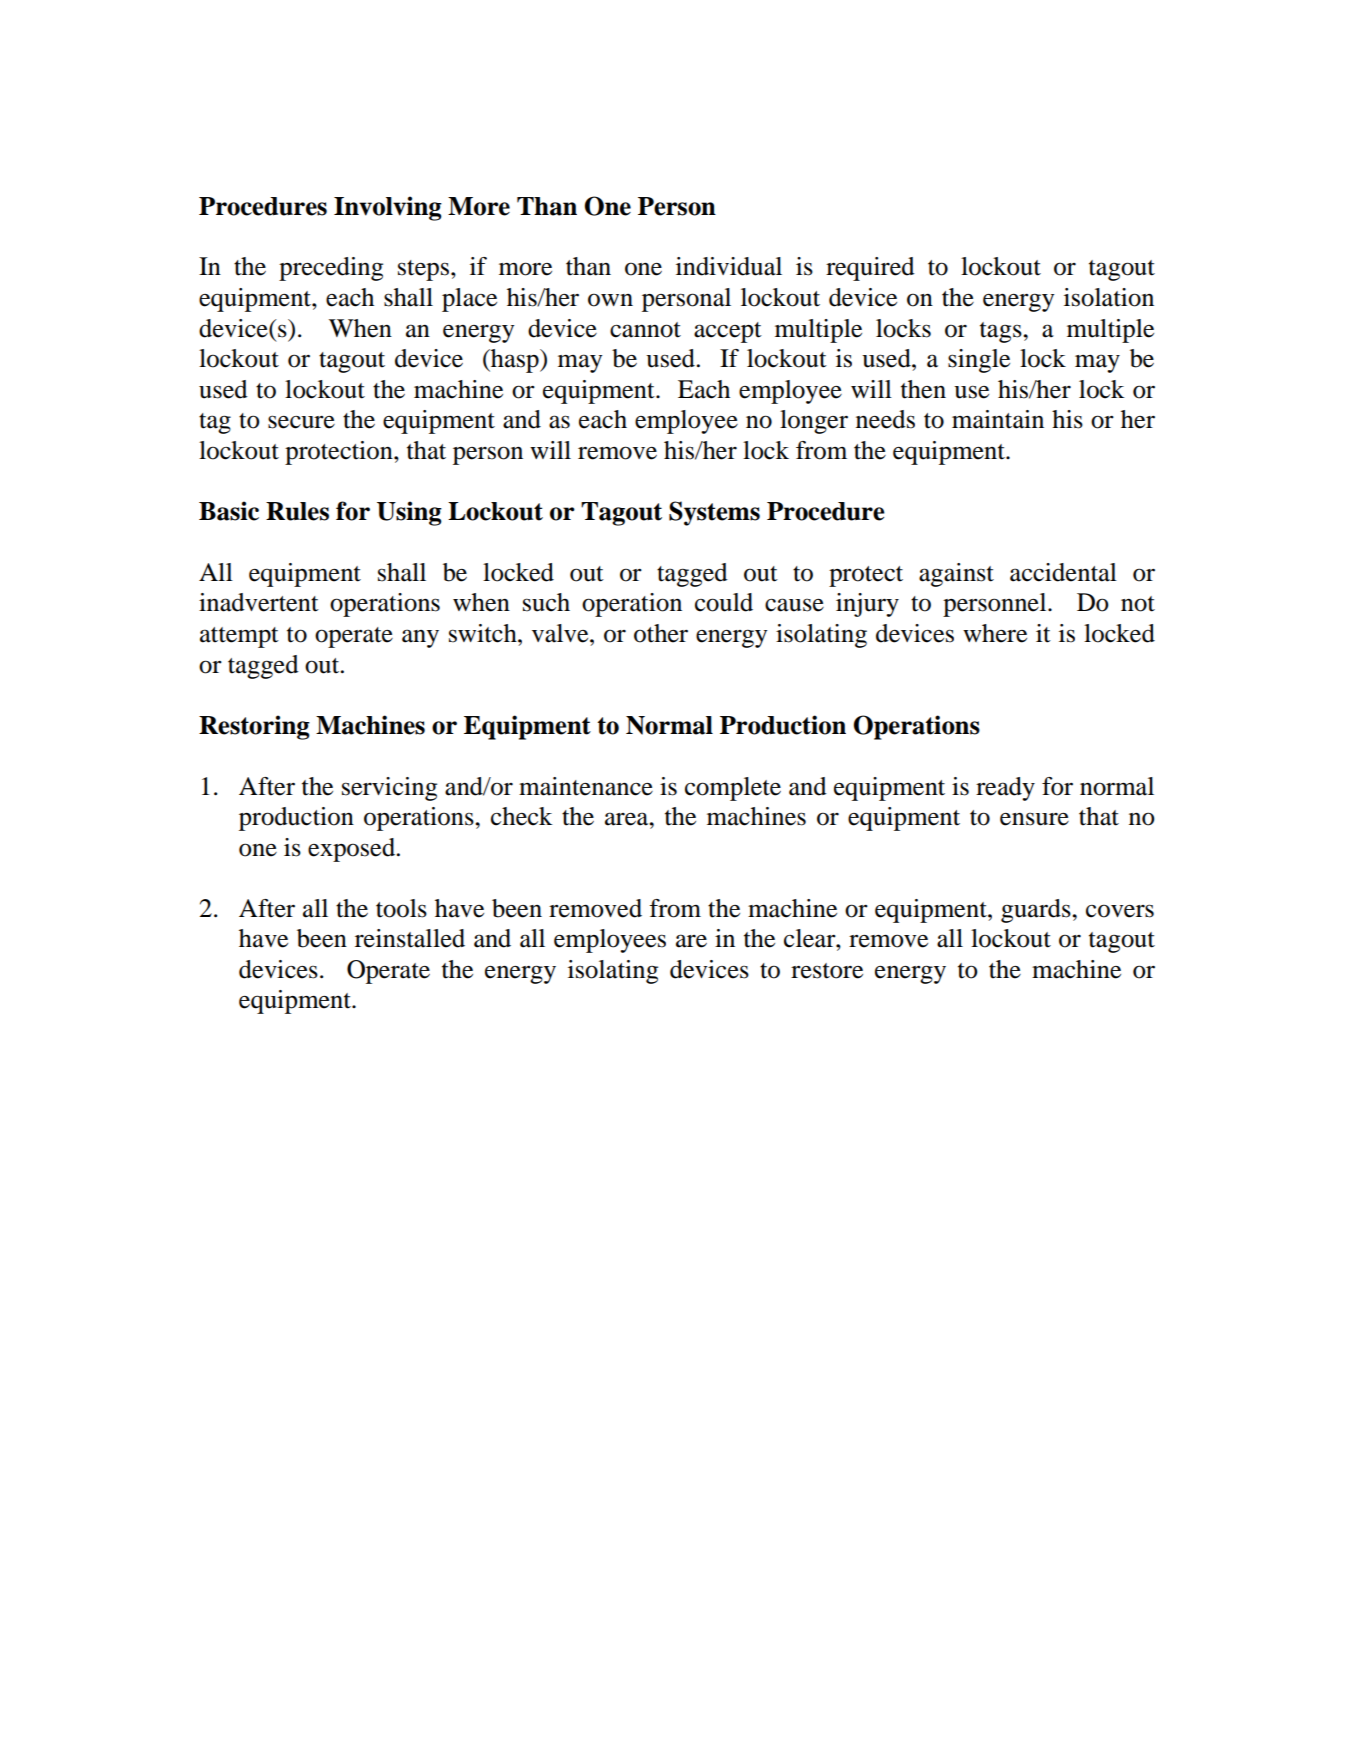  Describe the element at coordinates (827, 971) in the page. I see `restore` at that location.
